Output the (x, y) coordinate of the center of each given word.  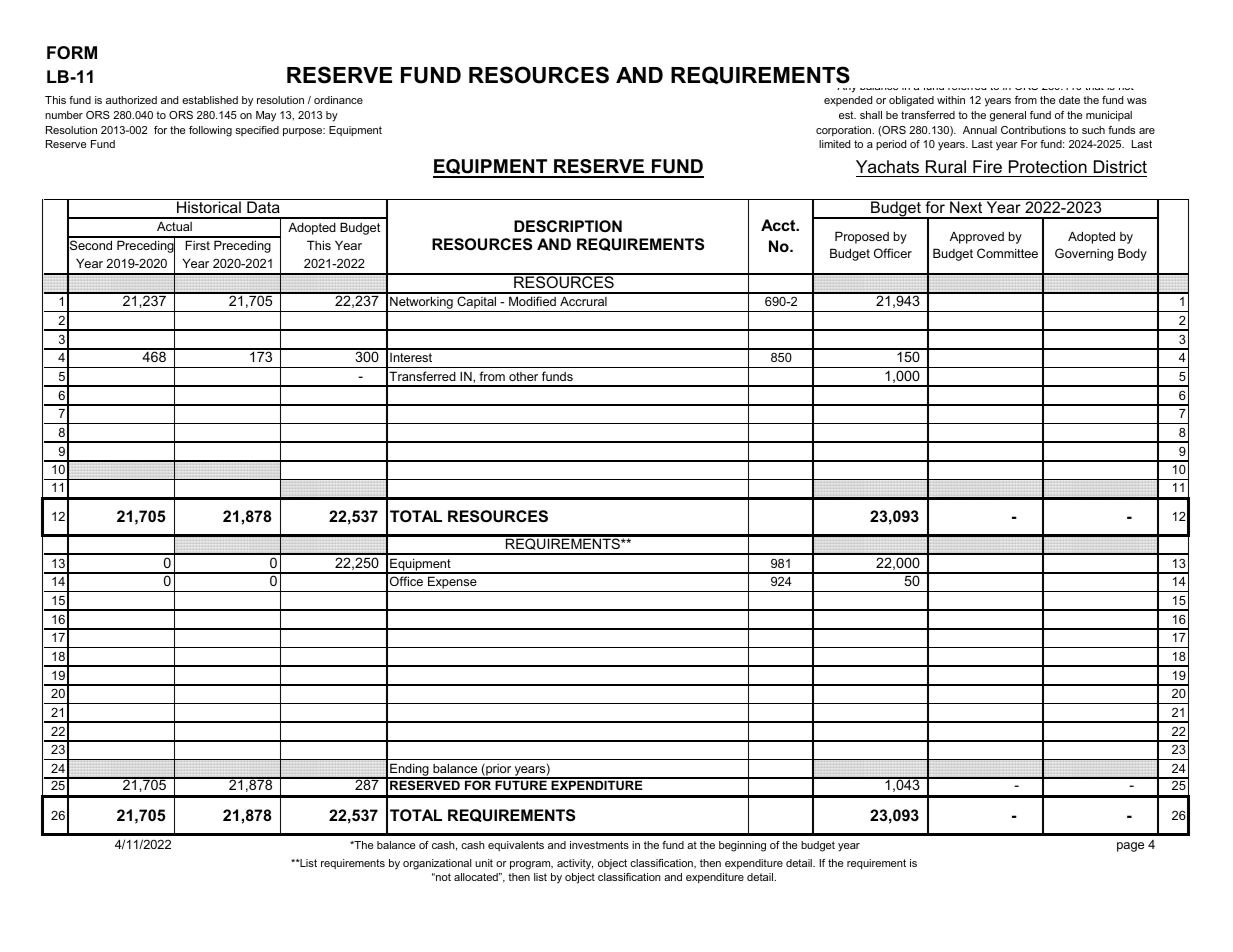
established (210, 100)
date (1069, 100)
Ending (409, 771)
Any (846, 86)
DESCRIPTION (568, 226)
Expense (452, 584)
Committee (1007, 253)
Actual (174, 226)
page (1130, 847)
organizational (437, 864)
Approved (977, 238)
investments (599, 845)
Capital (477, 304)
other (523, 376)
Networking (421, 304)
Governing (1084, 254)
